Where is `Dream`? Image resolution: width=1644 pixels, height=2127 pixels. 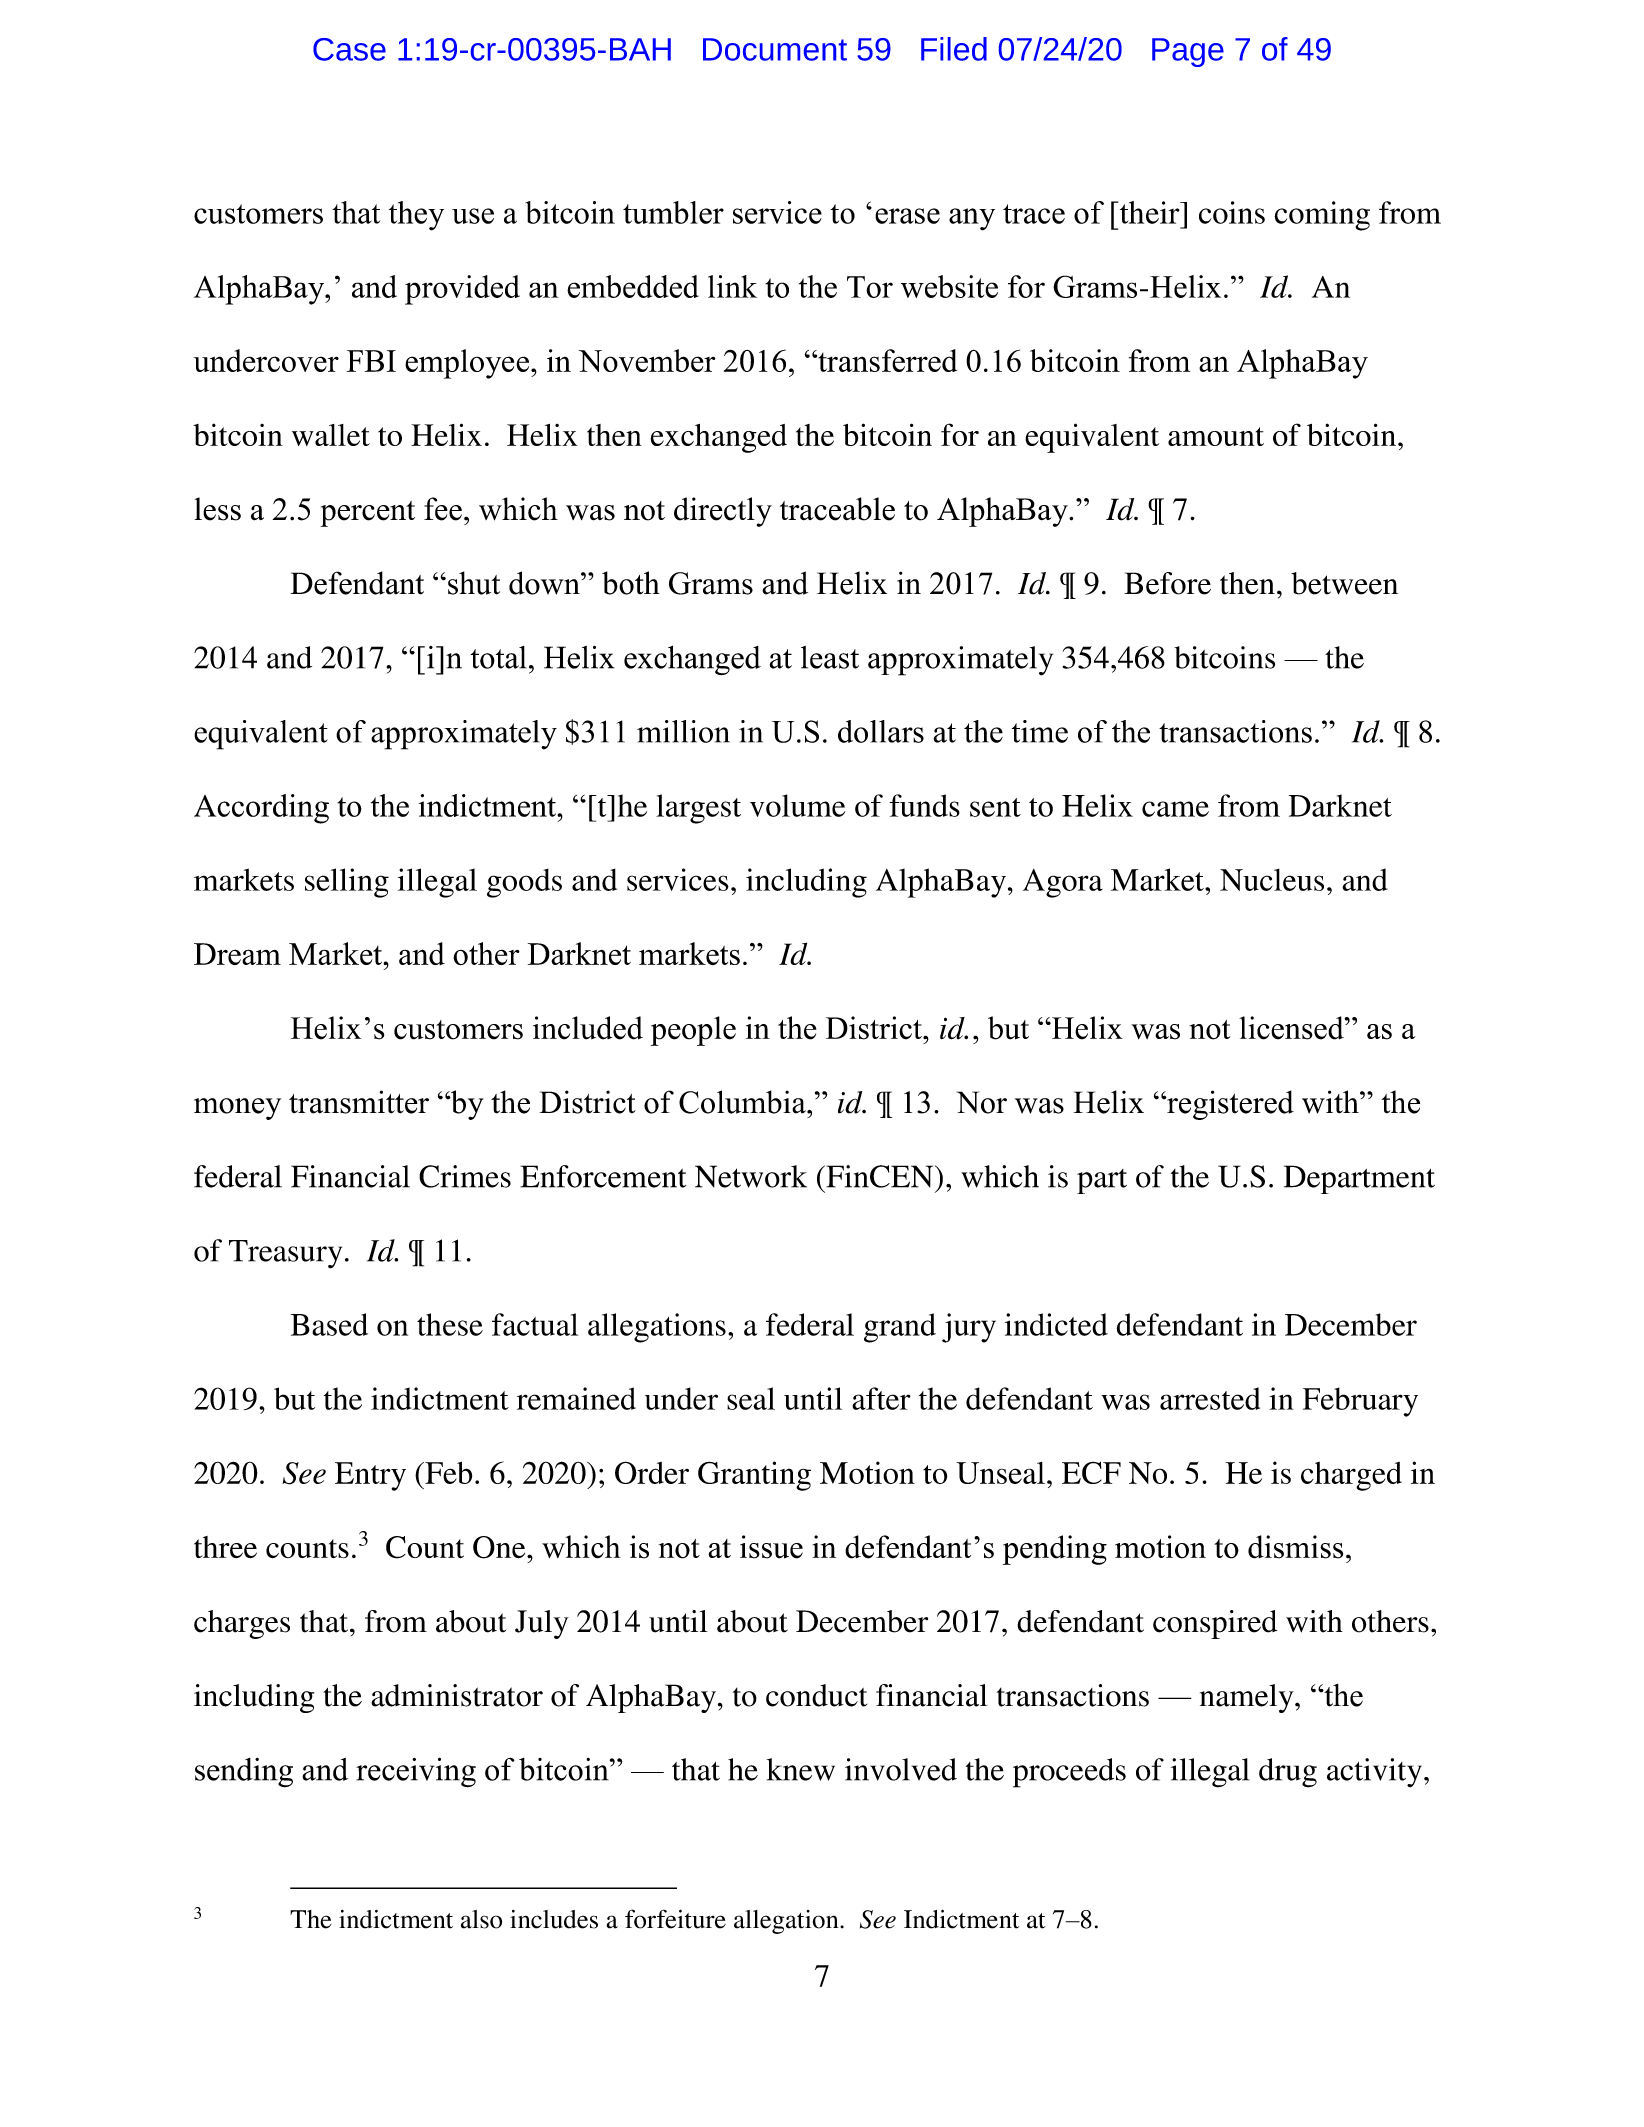
Dream is located at coordinates (237, 954).
